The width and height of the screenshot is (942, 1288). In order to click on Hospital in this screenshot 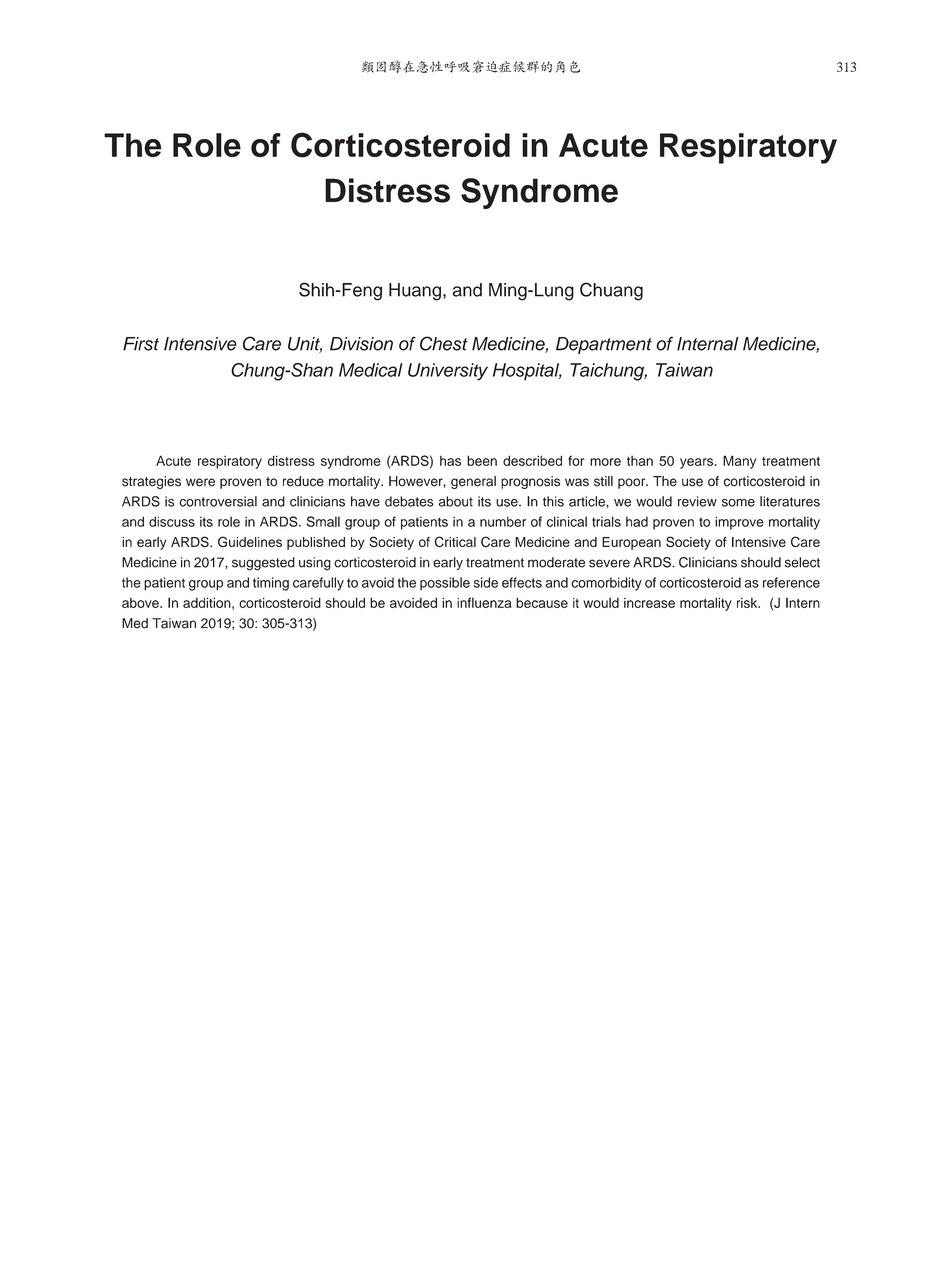, I will do `click(527, 372)`.
